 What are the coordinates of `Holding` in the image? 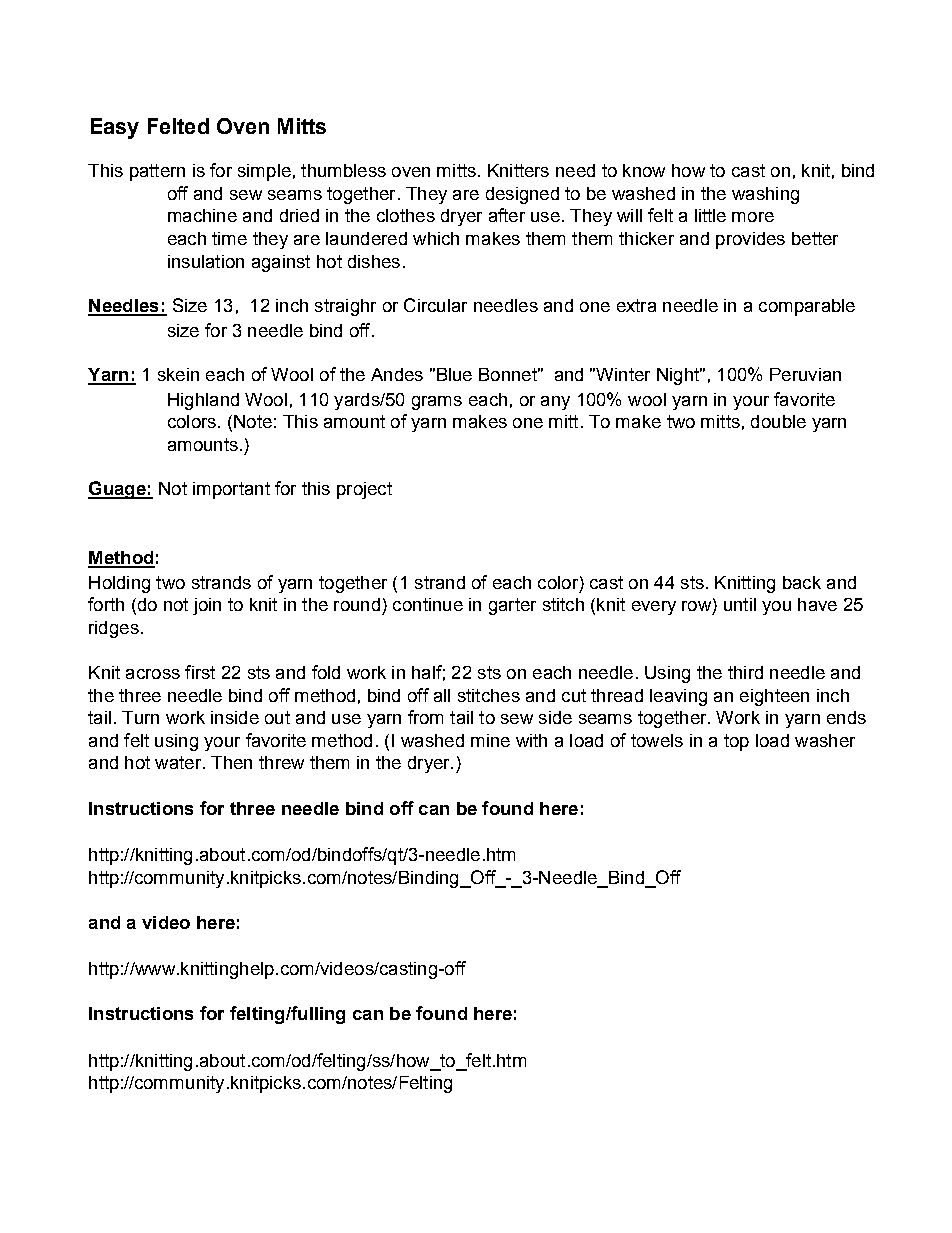 It's located at (119, 584).
